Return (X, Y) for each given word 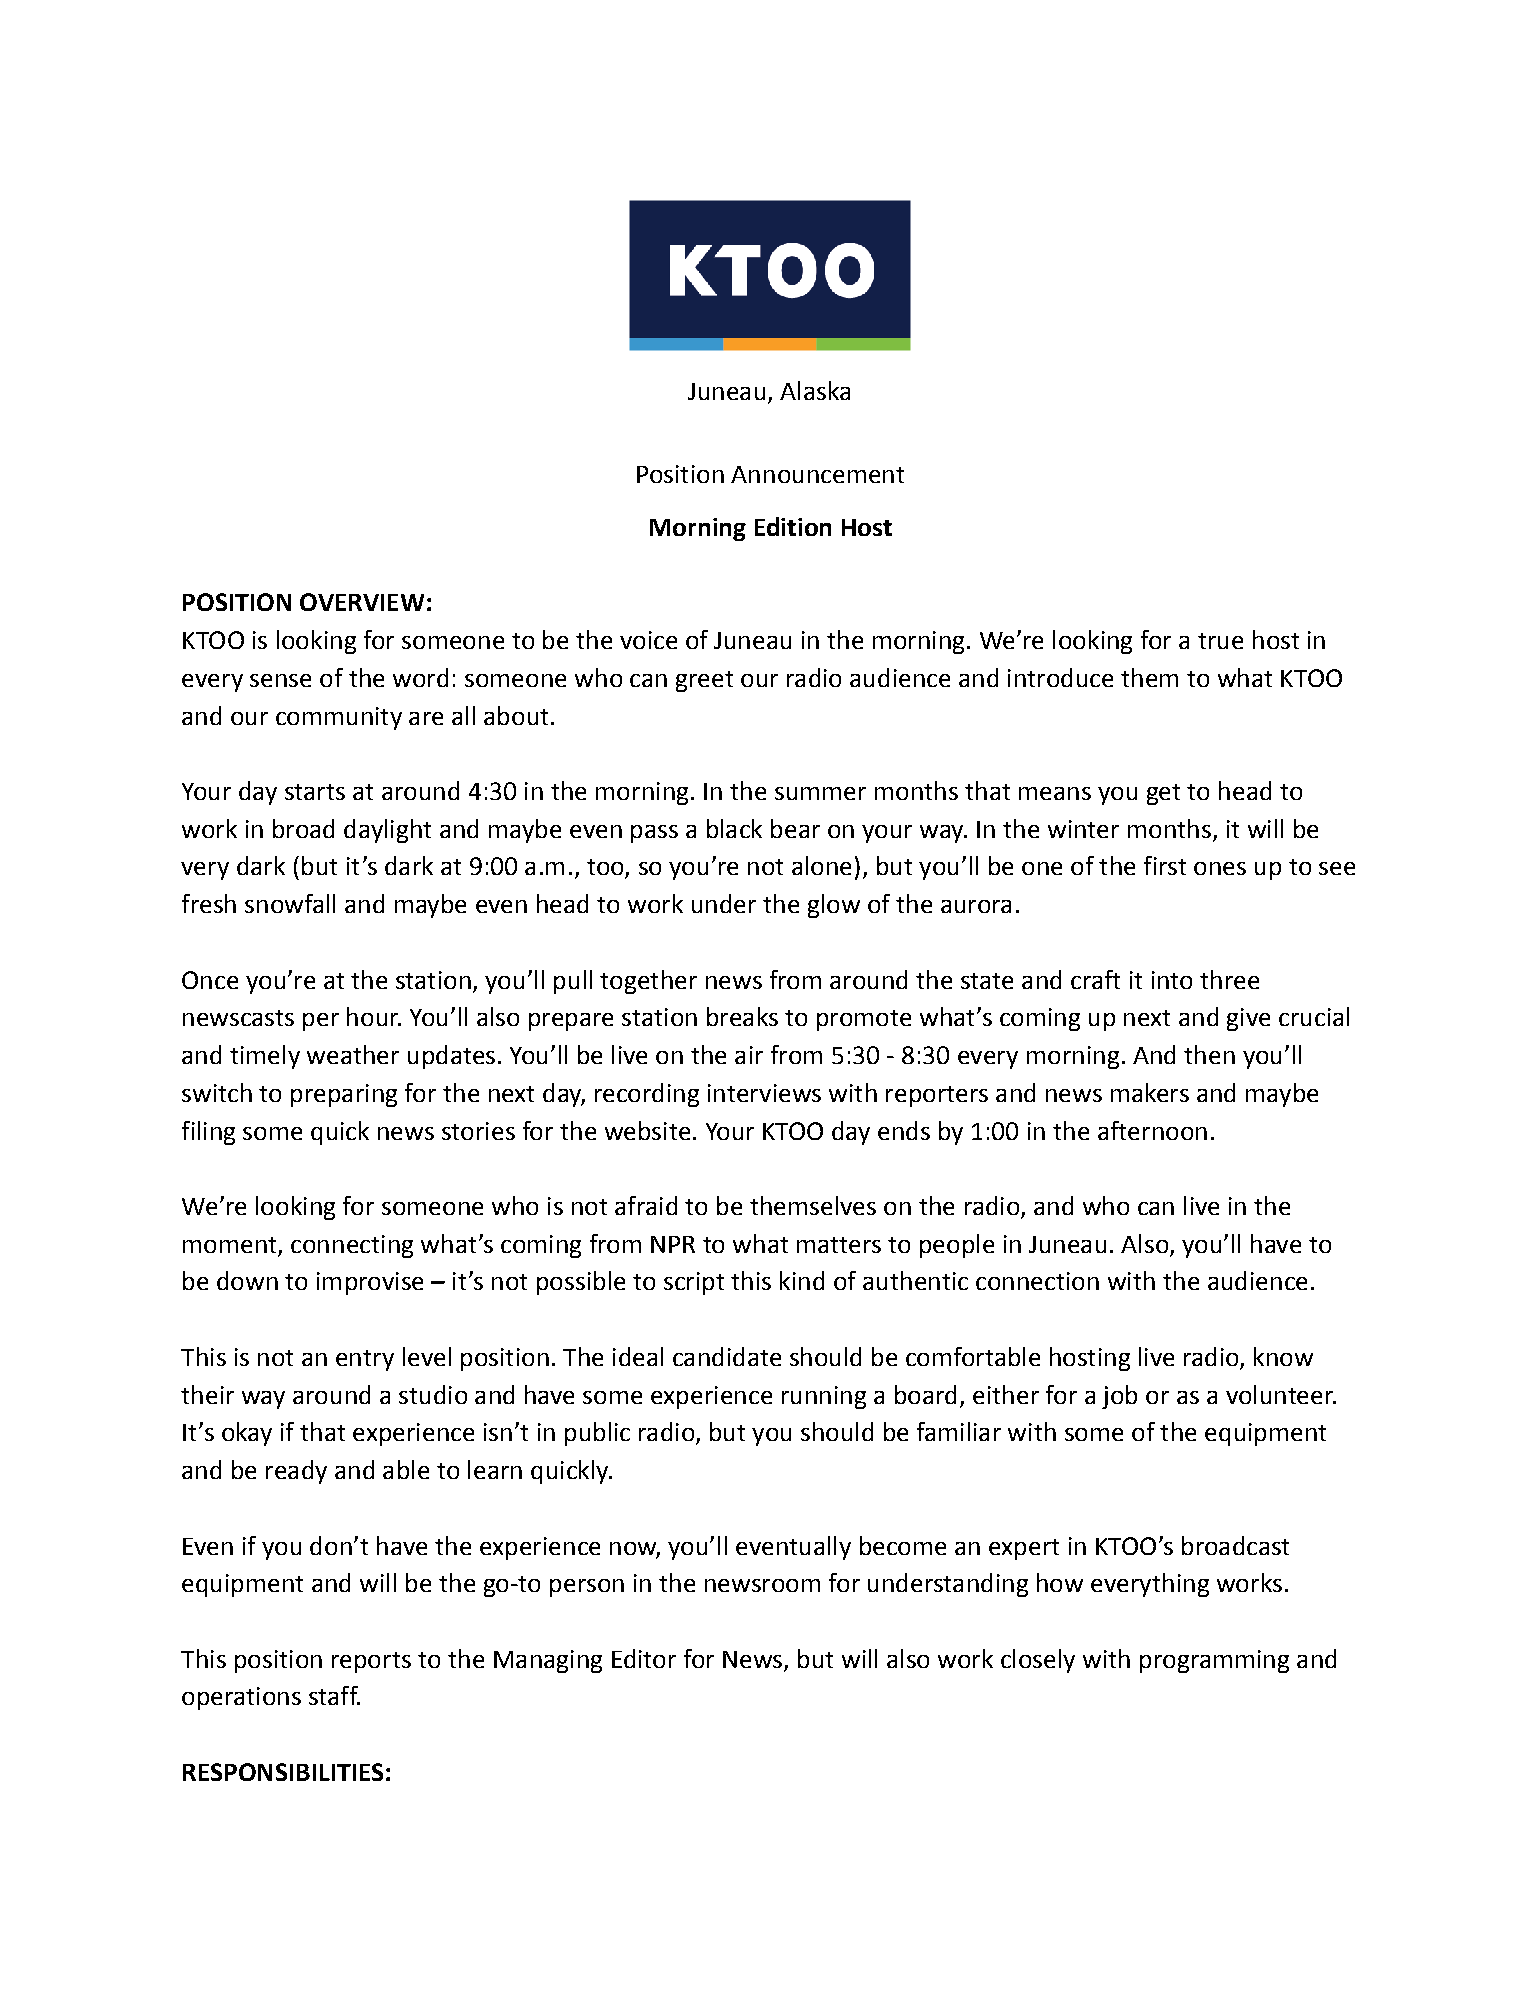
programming (1214, 1661)
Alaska (815, 390)
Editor (644, 1658)
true (1220, 641)
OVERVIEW (362, 602)
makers (1150, 1092)
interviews (764, 1093)
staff (334, 1695)
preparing (344, 1095)
